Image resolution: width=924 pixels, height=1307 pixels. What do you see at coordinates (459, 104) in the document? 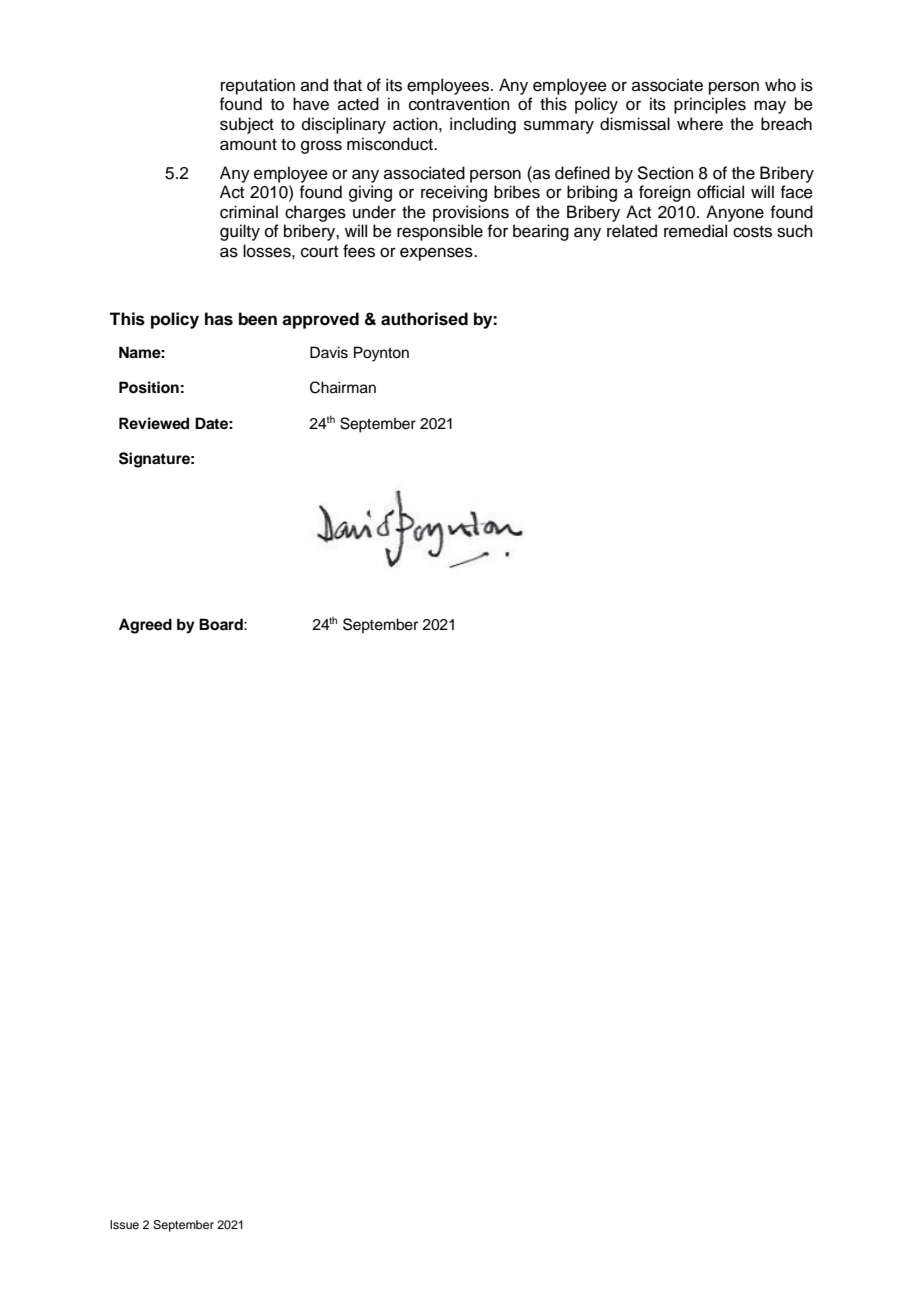
I see `contravention` at bounding box center [459, 104].
